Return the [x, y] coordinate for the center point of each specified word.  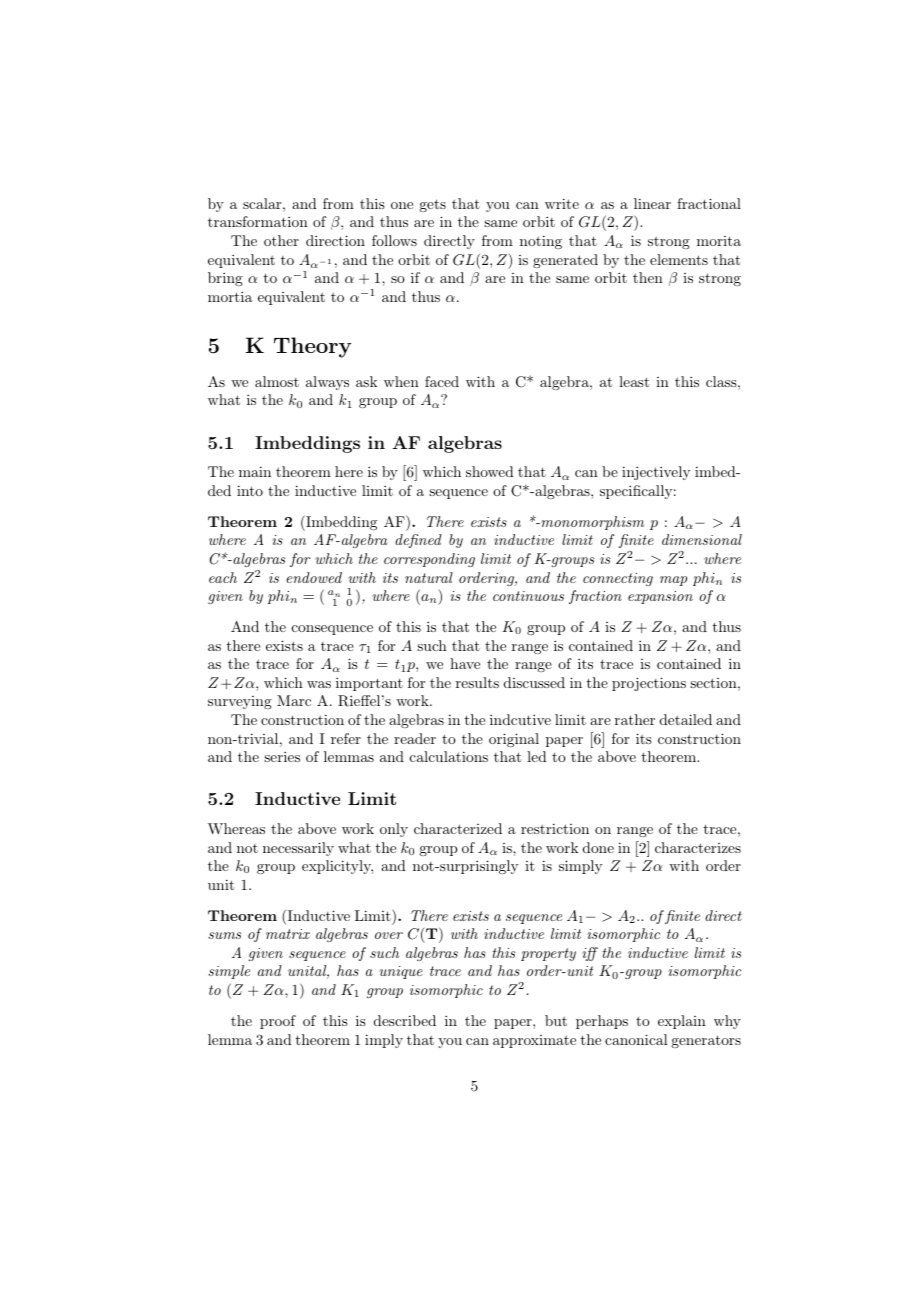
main [255, 471]
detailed [686, 719]
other [281, 240]
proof [278, 1022]
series [282, 756]
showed [490, 471]
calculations [449, 756]
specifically [636, 492]
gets [432, 205]
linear [652, 203]
